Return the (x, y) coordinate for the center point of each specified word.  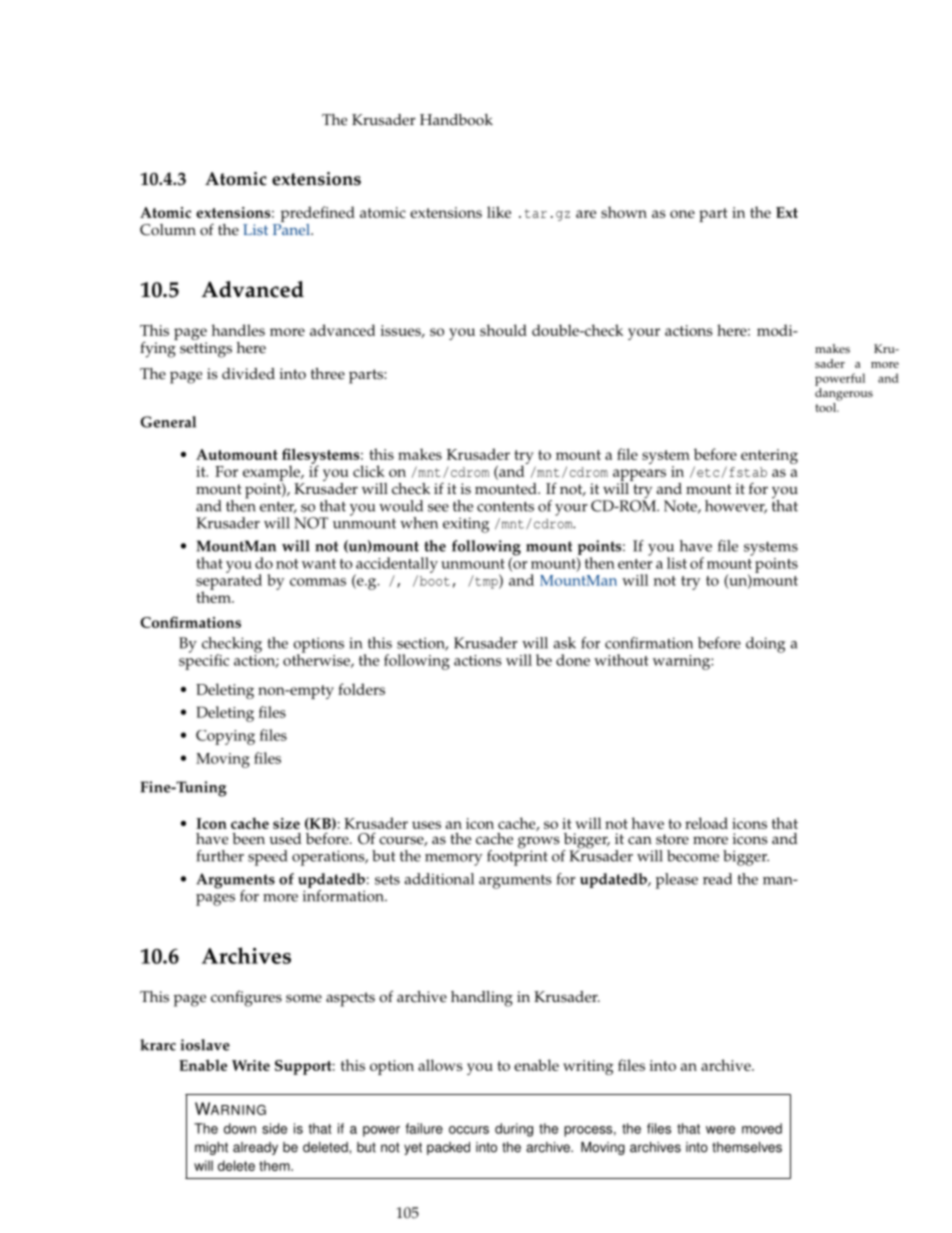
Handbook (456, 120)
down (240, 1128)
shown (624, 212)
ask (564, 643)
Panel (292, 228)
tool (826, 407)
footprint (517, 856)
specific (204, 661)
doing (765, 645)
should (503, 330)
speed (268, 858)
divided (248, 374)
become (693, 856)
